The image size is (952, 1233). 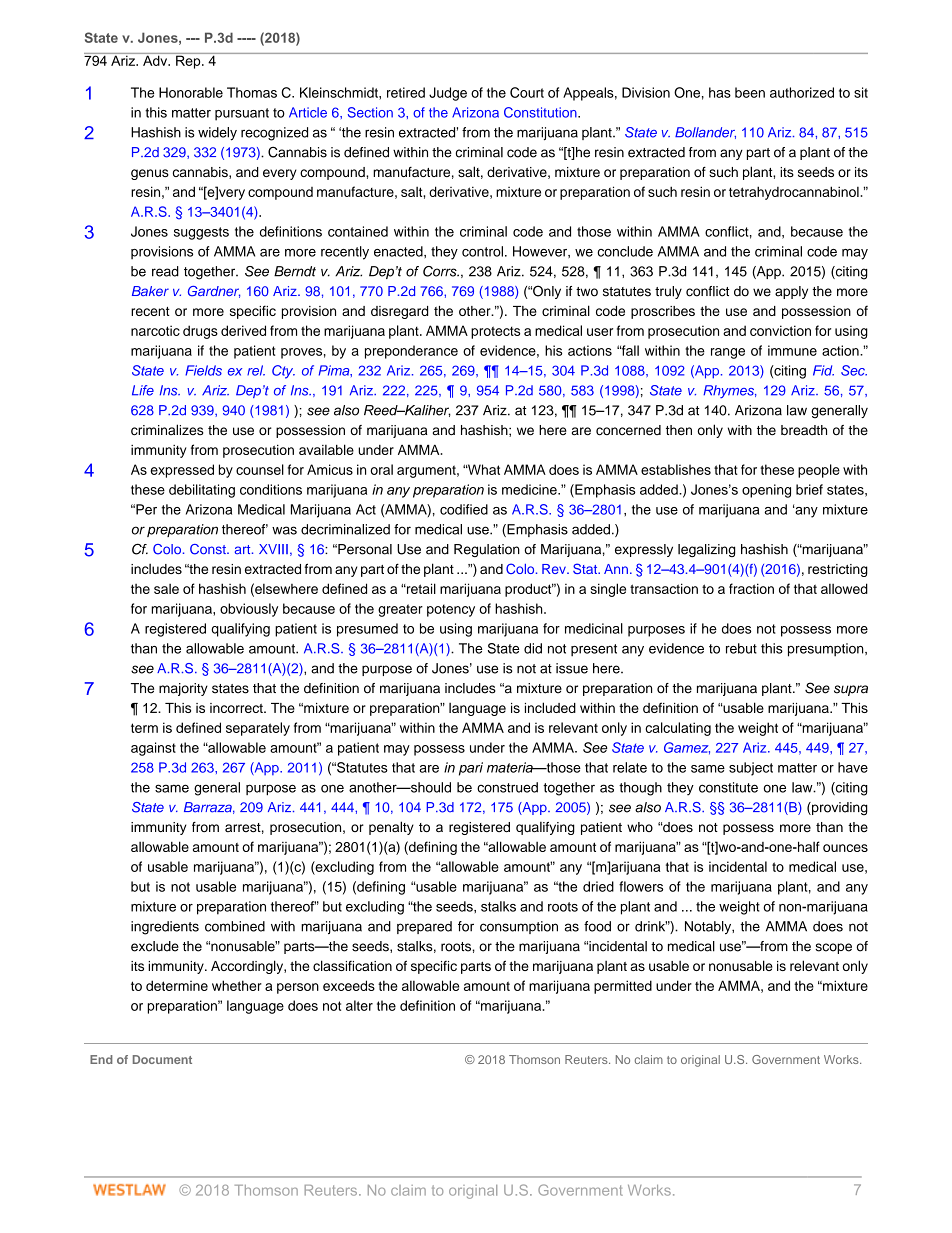 I want to click on alter, so click(x=359, y=1005).
